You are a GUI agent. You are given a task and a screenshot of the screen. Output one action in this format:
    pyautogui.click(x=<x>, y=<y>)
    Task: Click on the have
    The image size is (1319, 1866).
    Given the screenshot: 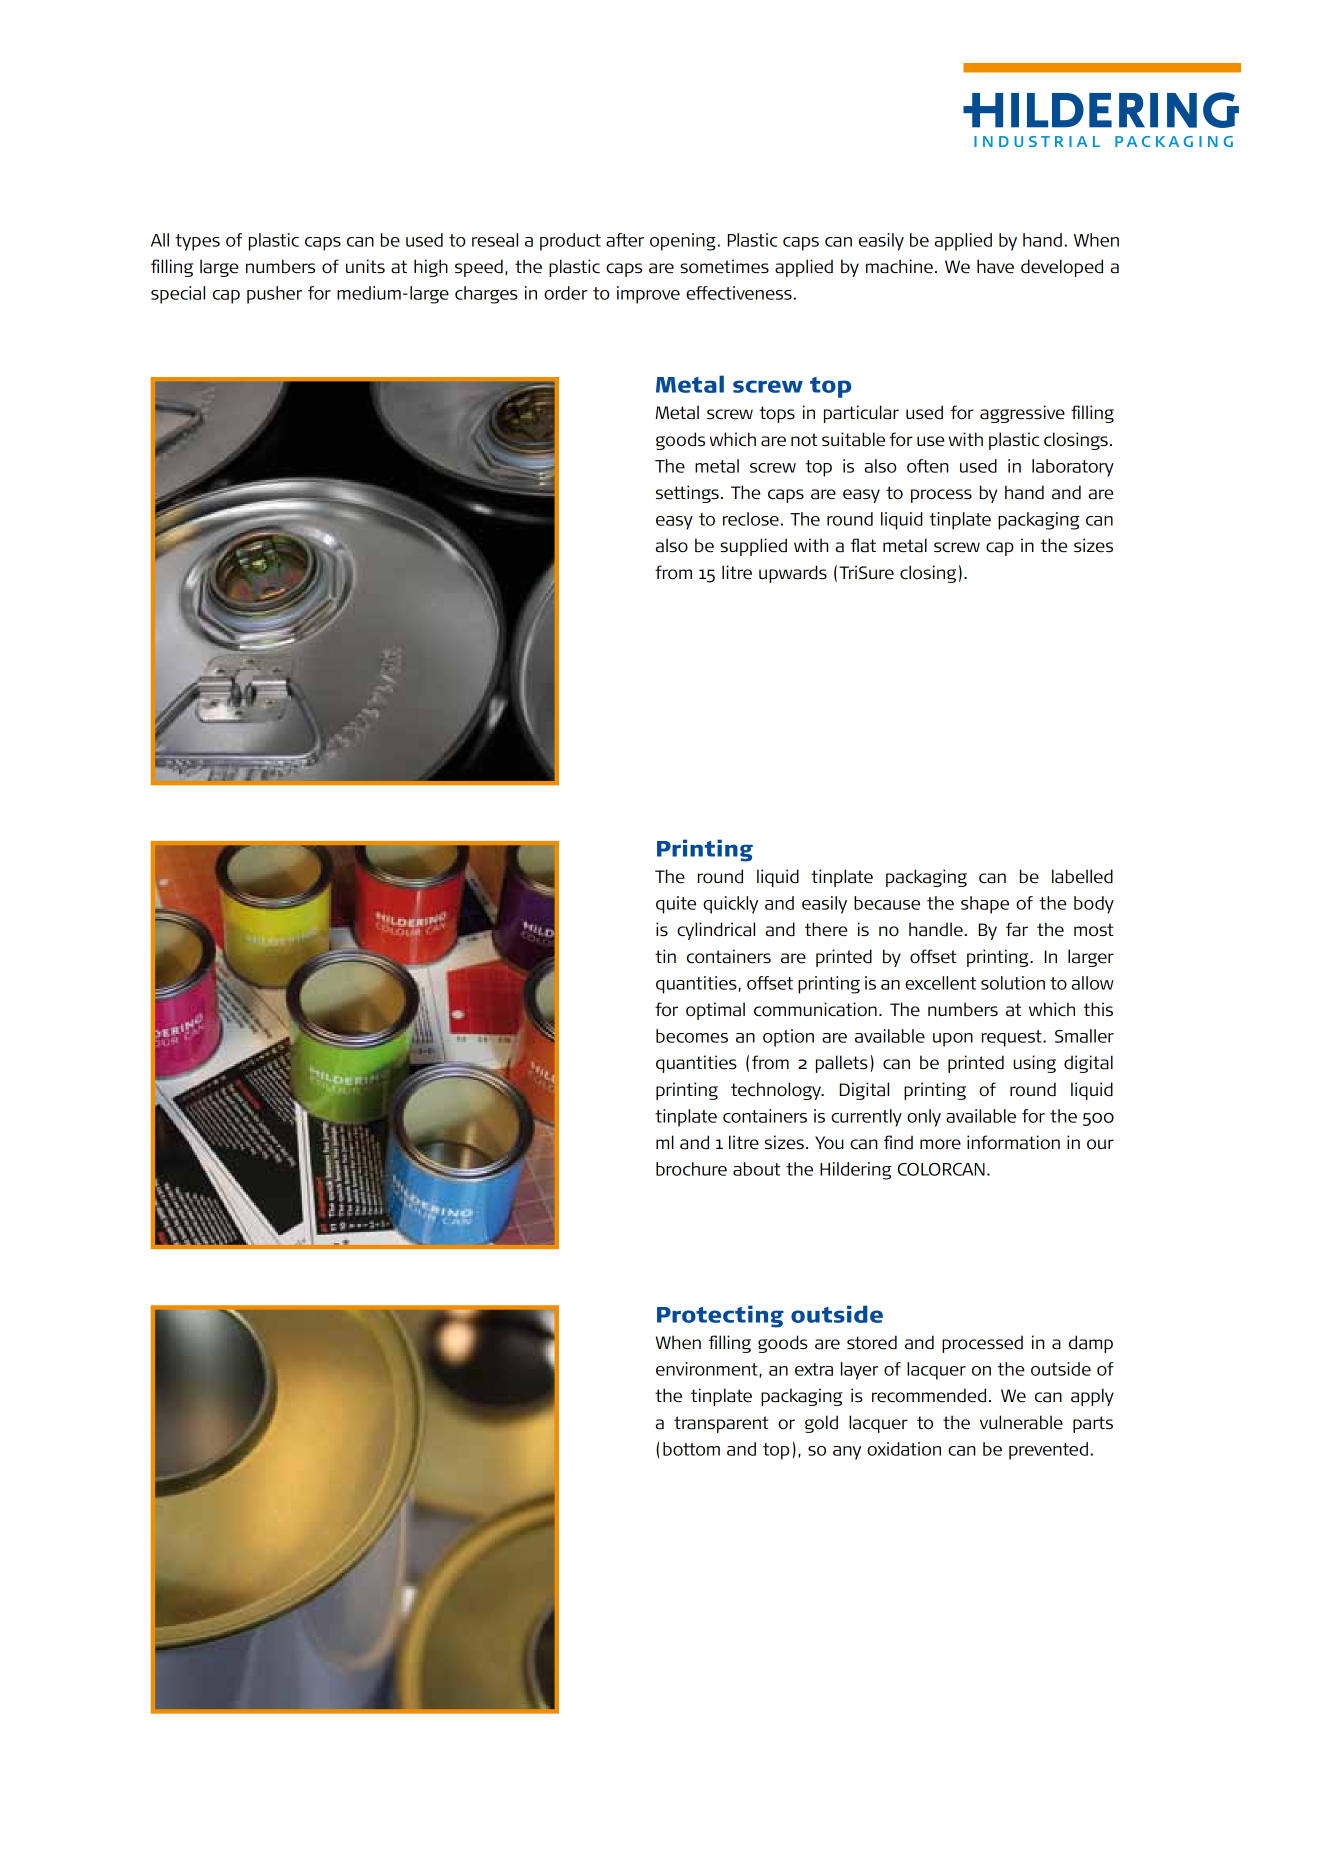 What is the action you would take?
    pyautogui.click(x=995, y=266)
